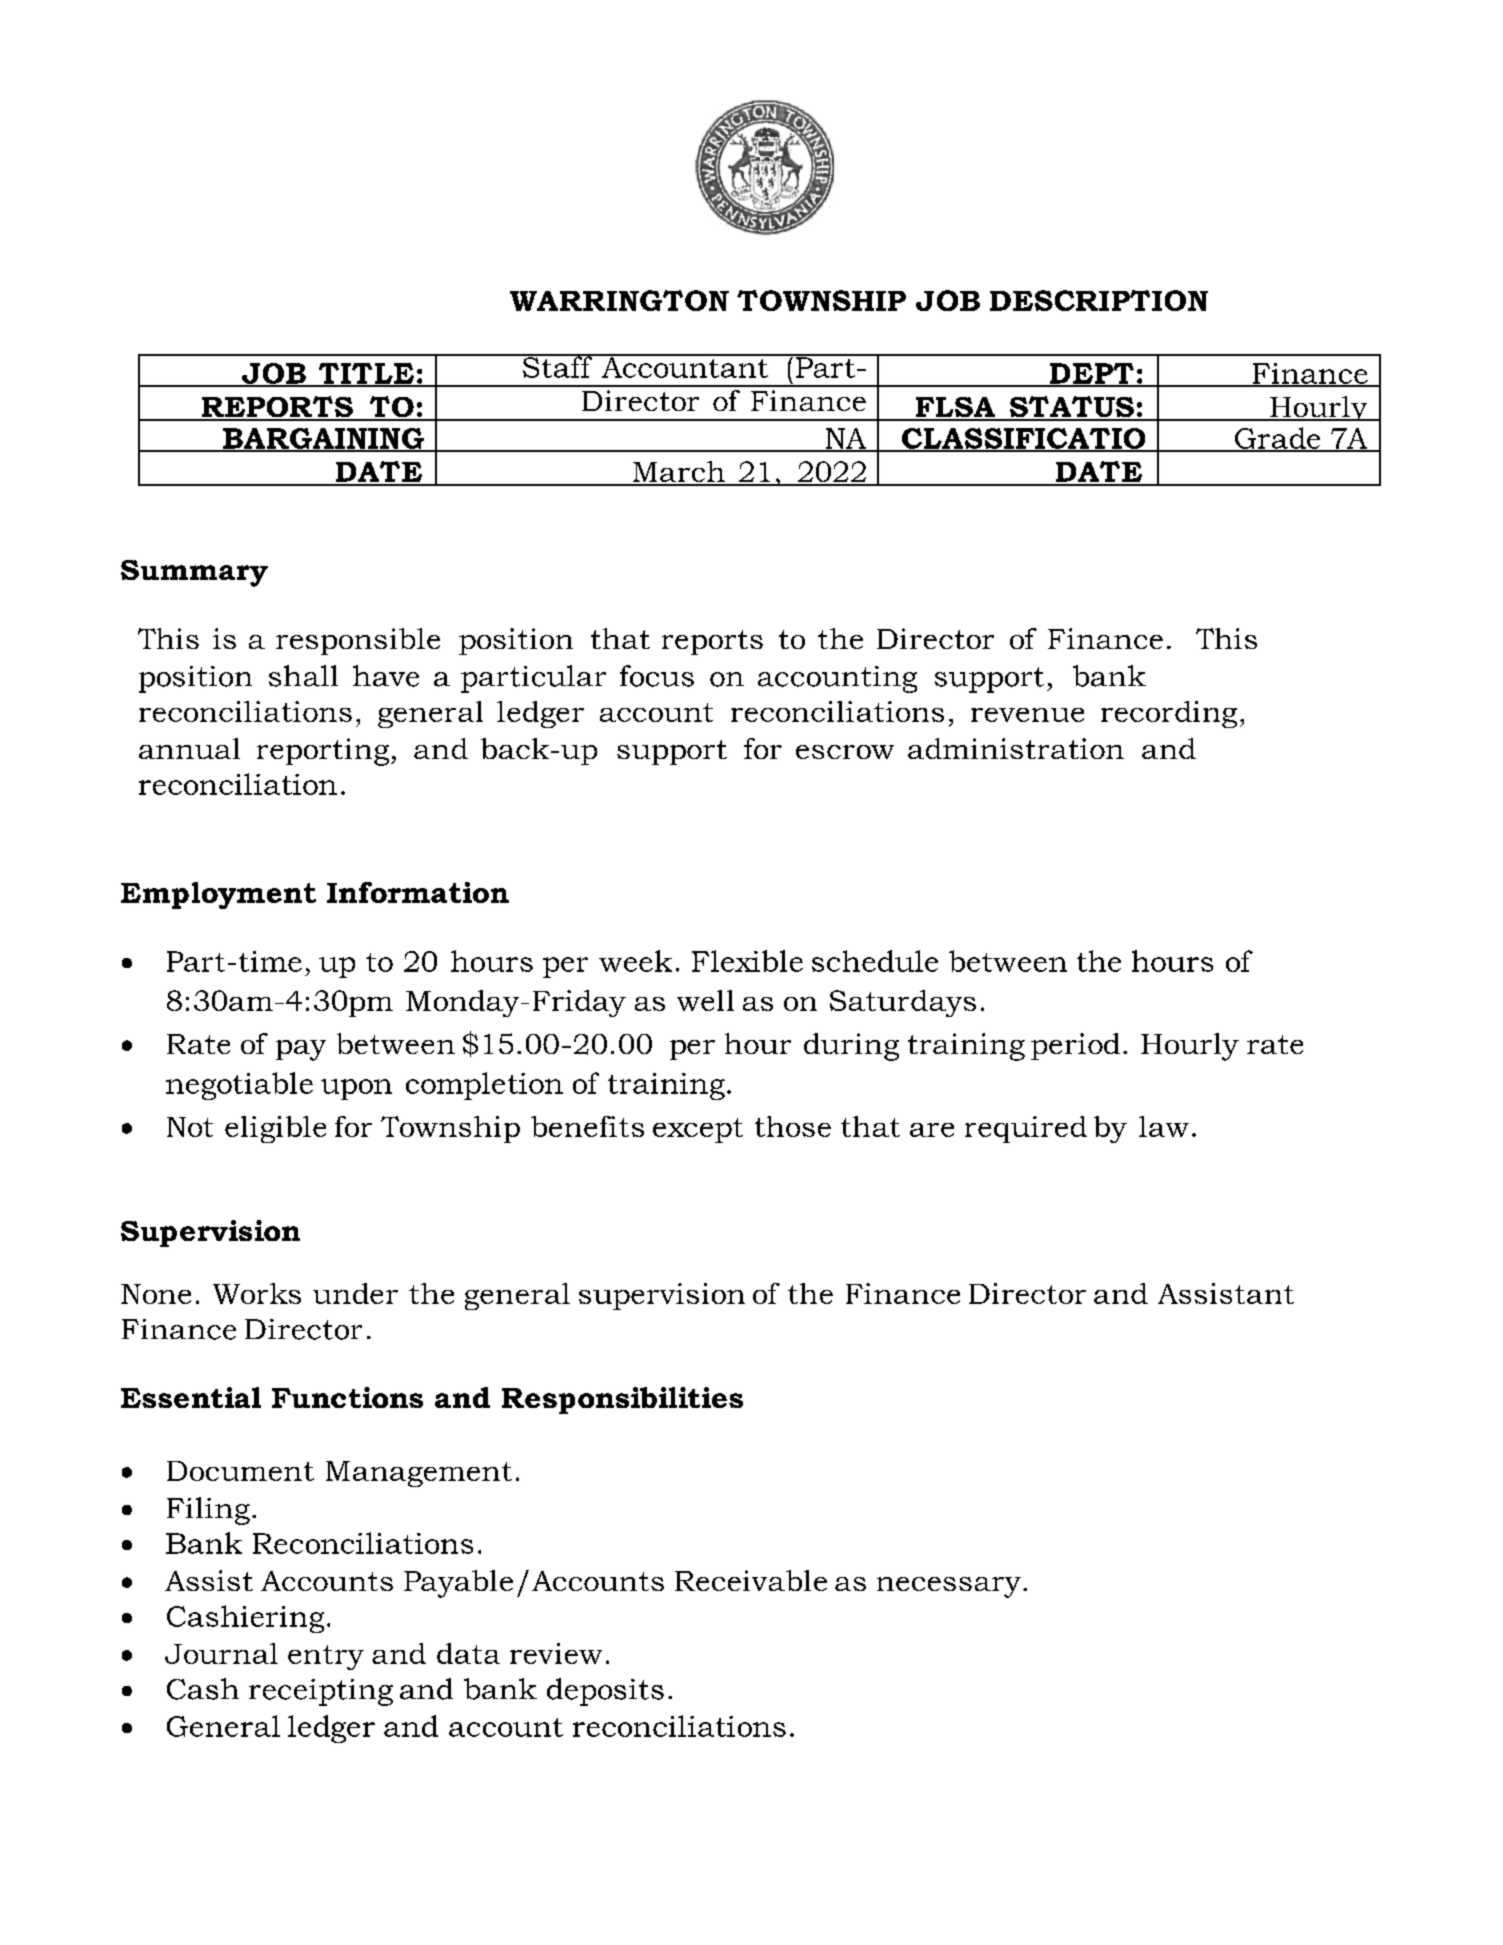  Describe the element at coordinates (366, 374) in the page. I see `TITLE` at that location.
